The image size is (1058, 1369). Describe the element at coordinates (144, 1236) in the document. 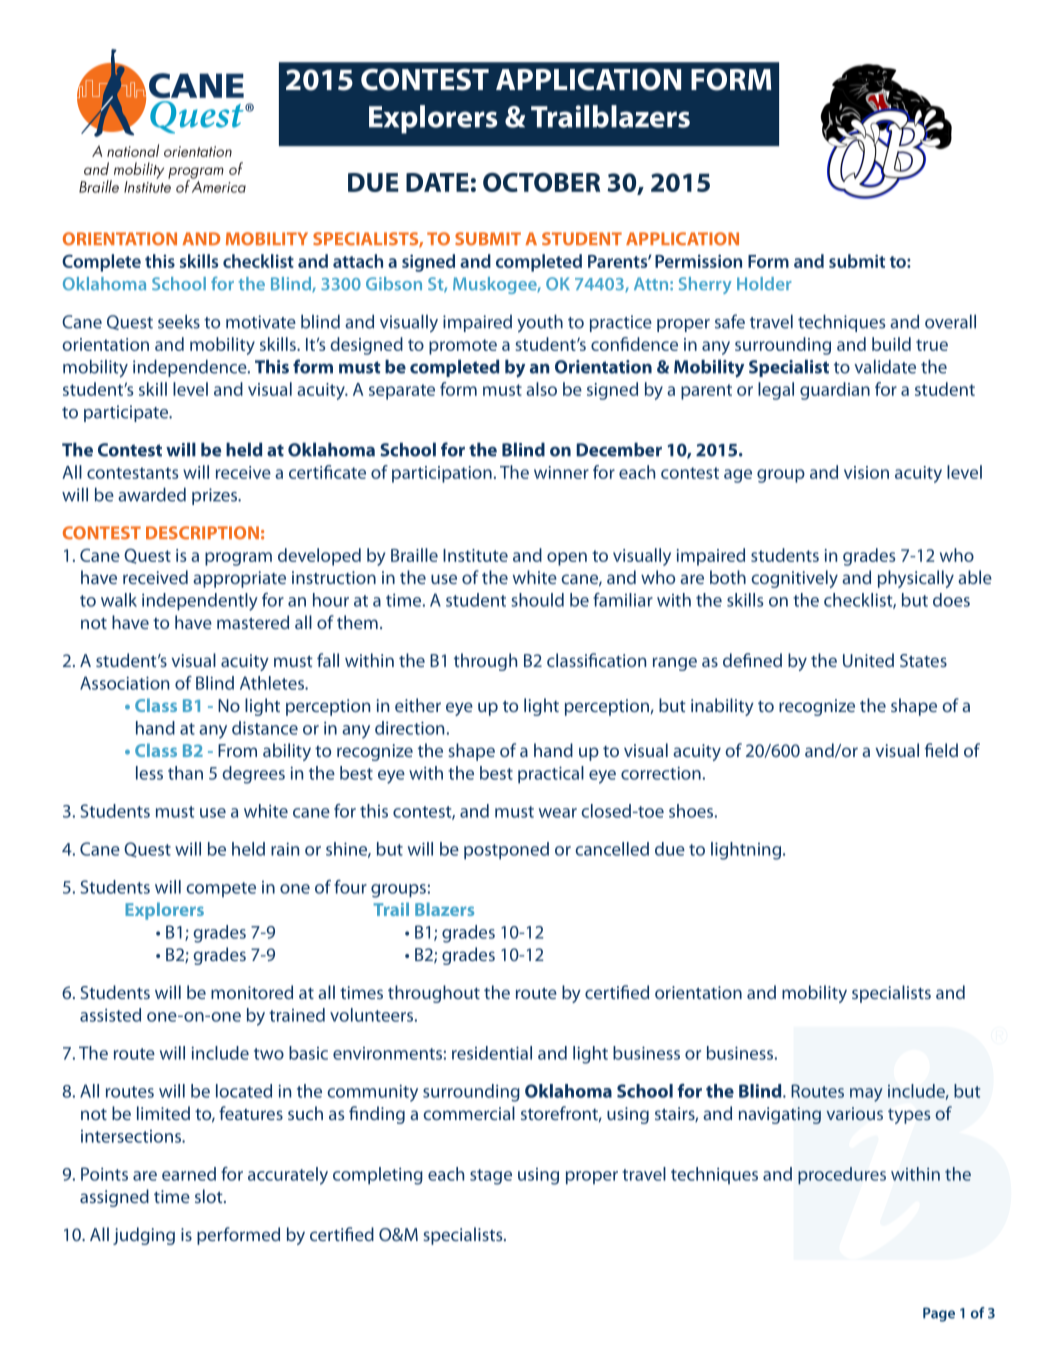

I see `judging` at that location.
